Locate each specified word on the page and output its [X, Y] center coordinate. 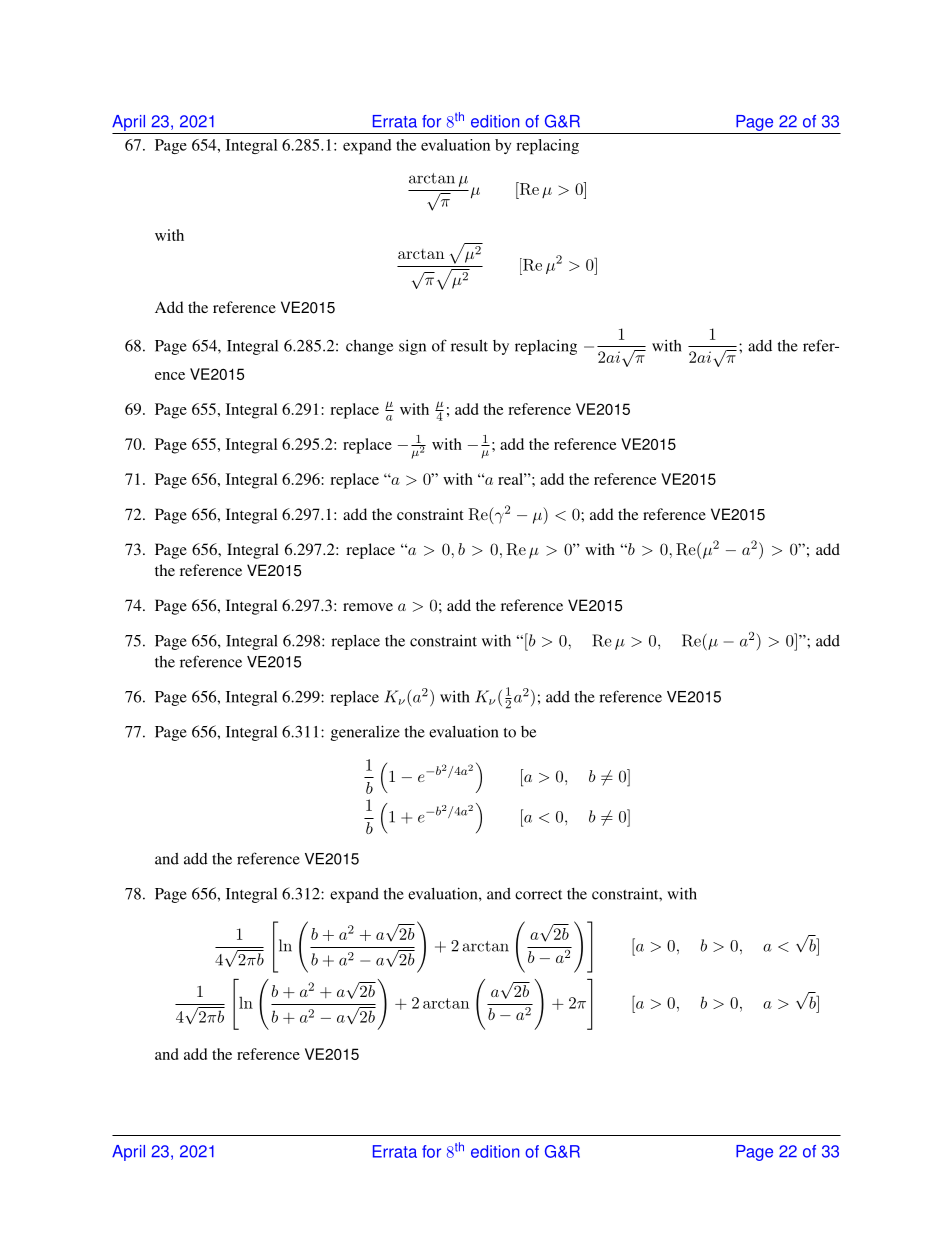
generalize [365, 733]
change [369, 347]
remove [368, 607]
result [469, 345]
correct [538, 895]
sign [412, 347]
